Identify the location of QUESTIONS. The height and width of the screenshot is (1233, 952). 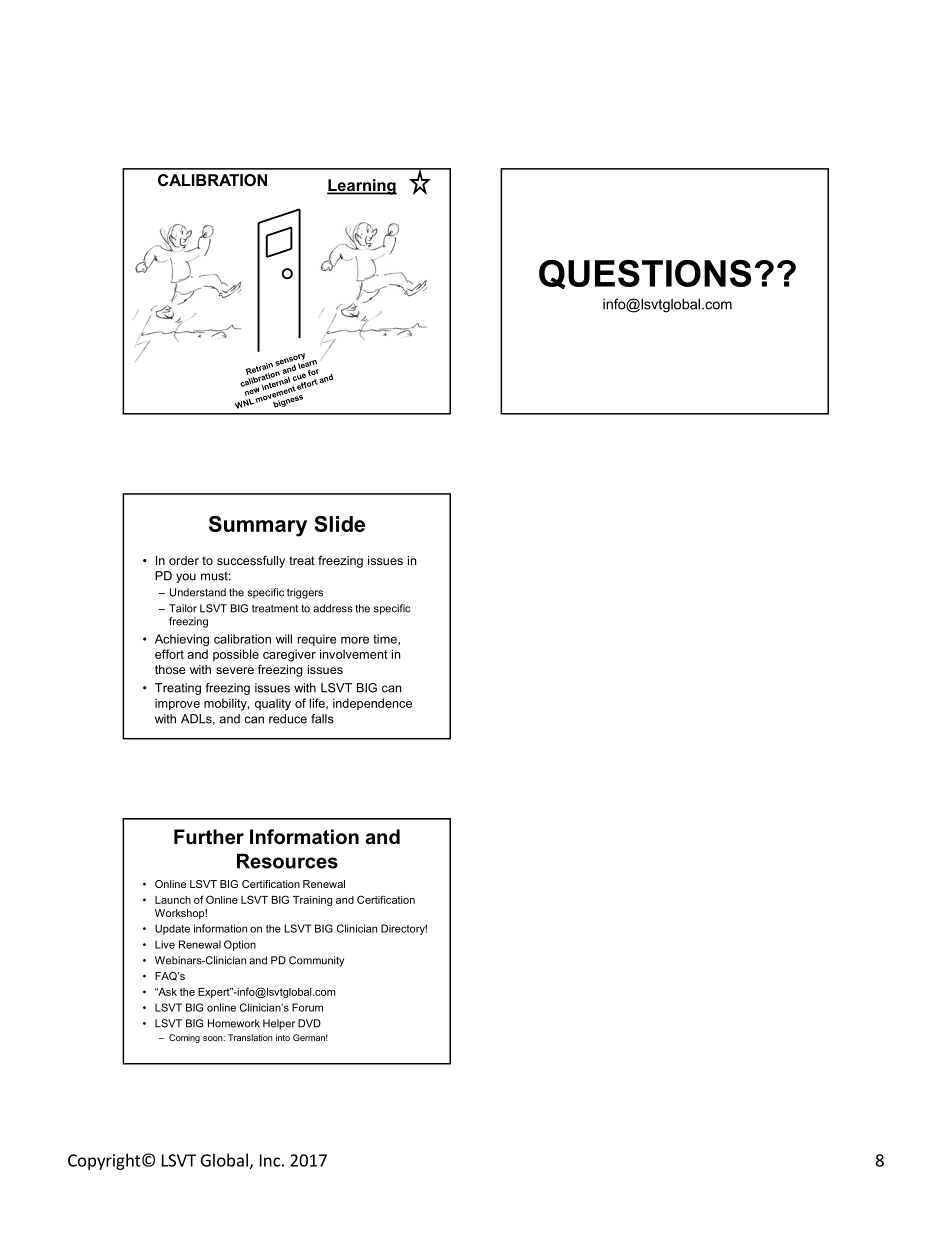
(645, 274).
